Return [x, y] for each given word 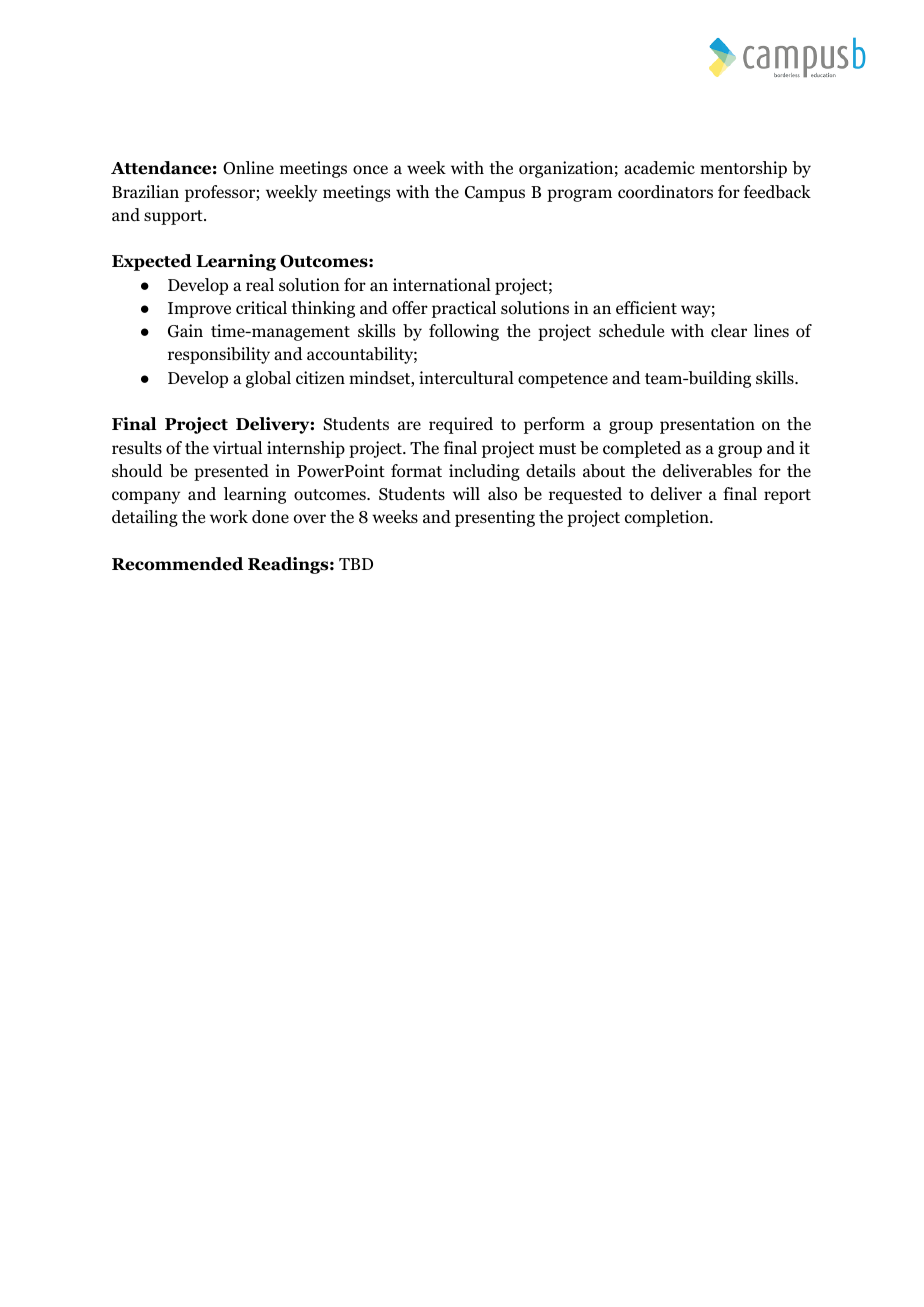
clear [729, 330]
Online [248, 168]
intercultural [466, 378]
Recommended [177, 564]
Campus [495, 194]
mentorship [743, 169]
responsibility [219, 355]
